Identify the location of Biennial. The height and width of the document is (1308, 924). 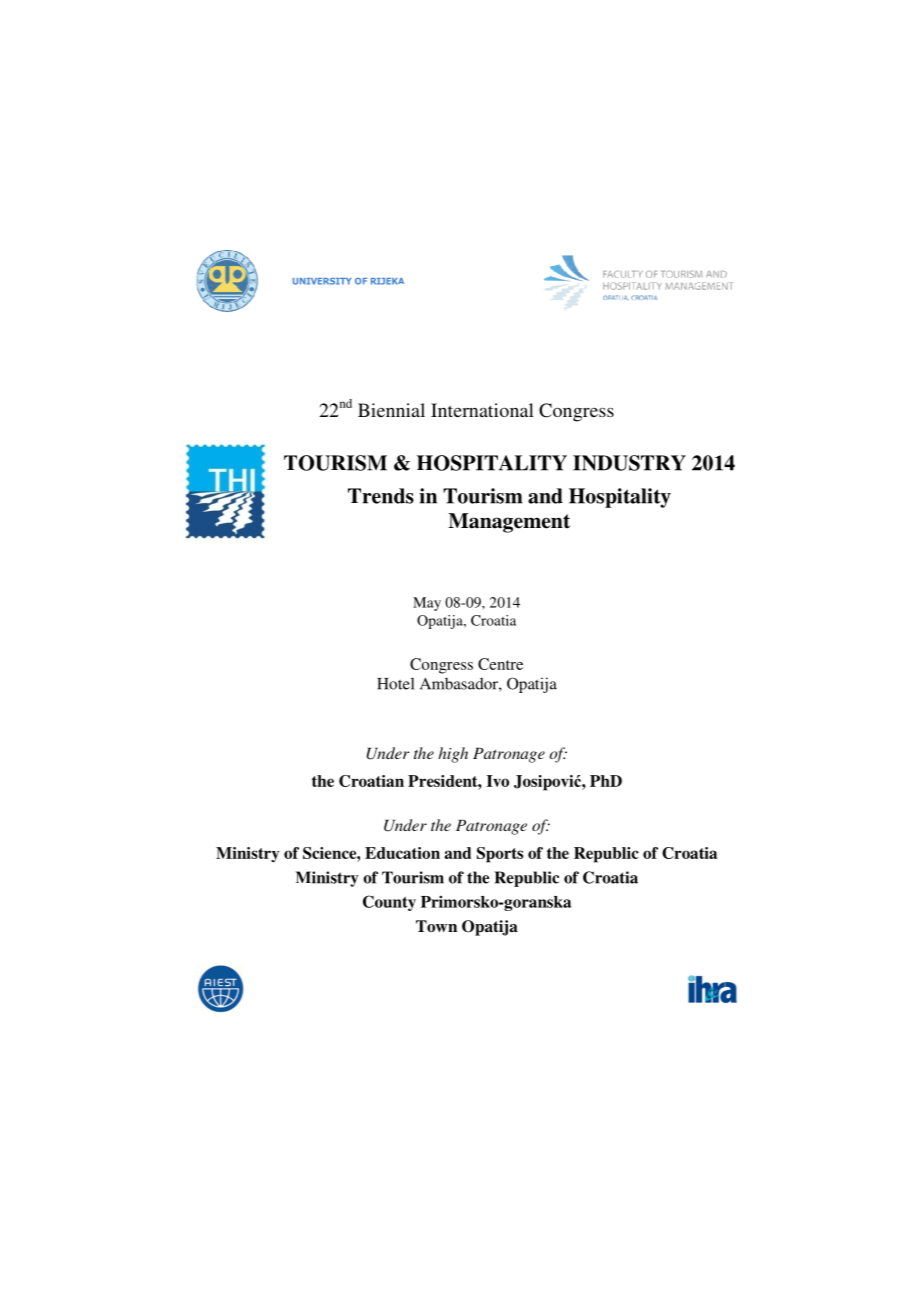
(391, 410).
